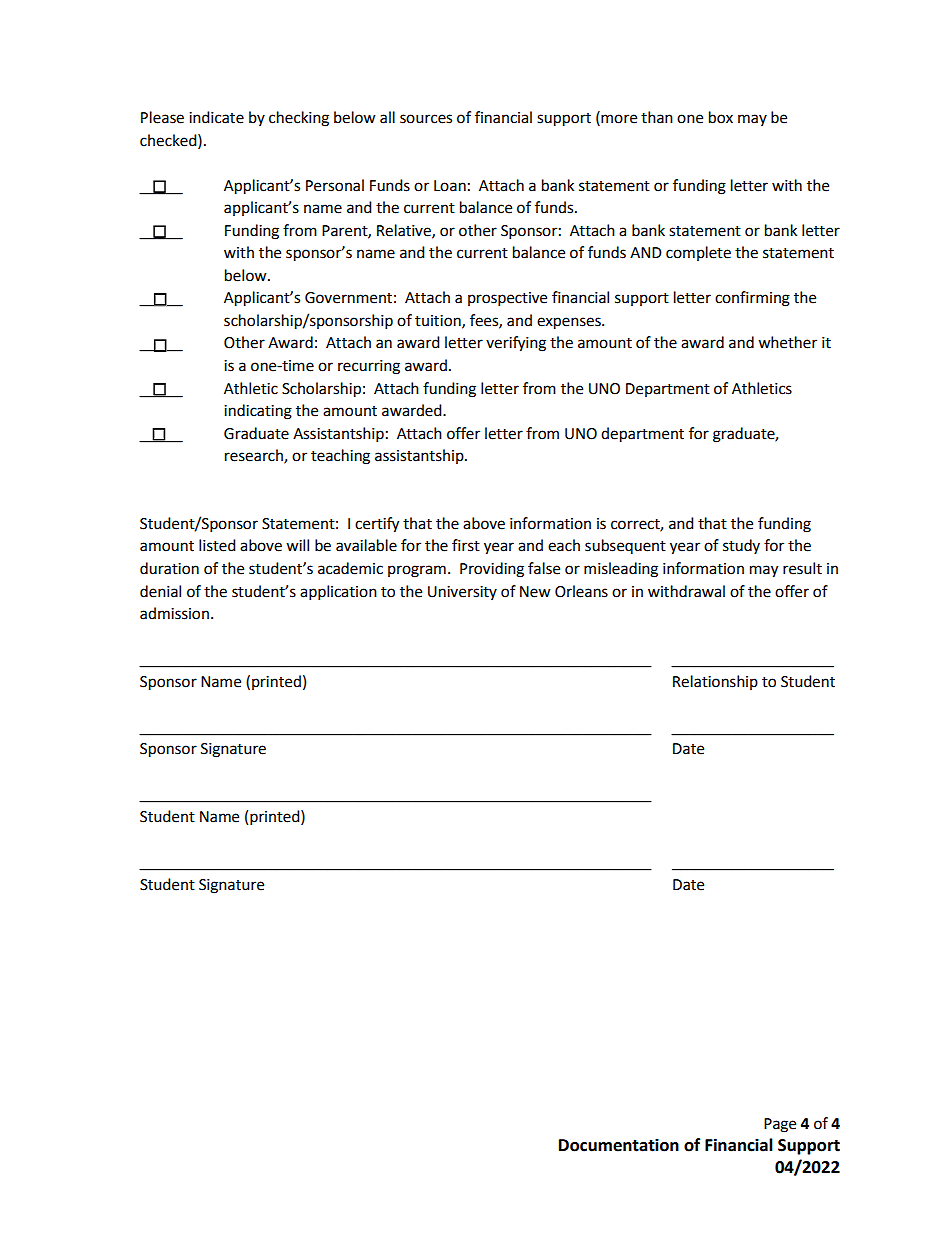 The width and height of the screenshot is (952, 1233). Describe the element at coordinates (462, 593) in the screenshot. I see `University` at that location.
